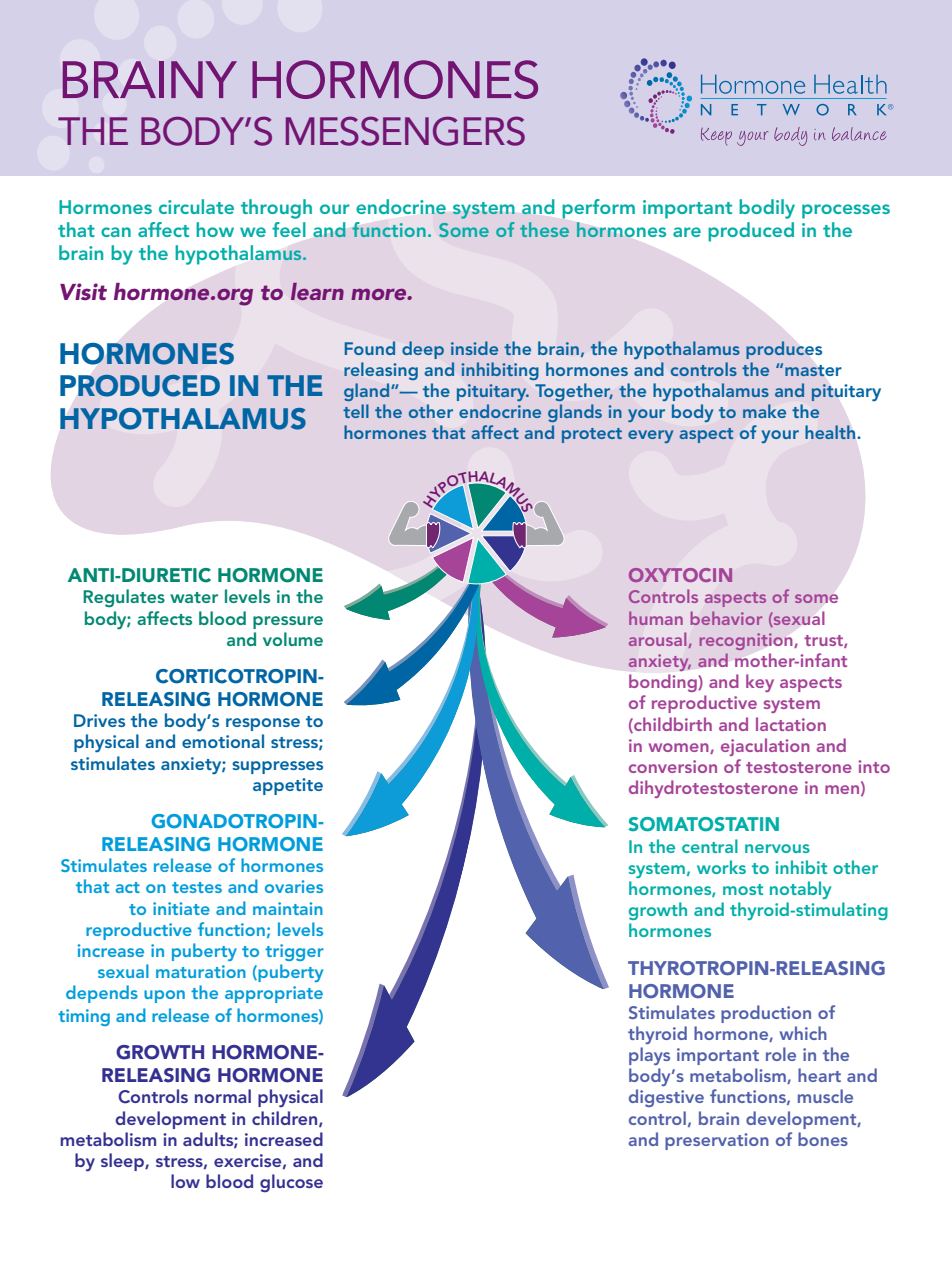  Describe the element at coordinates (800, 890) in the screenshot. I see `notably` at that location.
